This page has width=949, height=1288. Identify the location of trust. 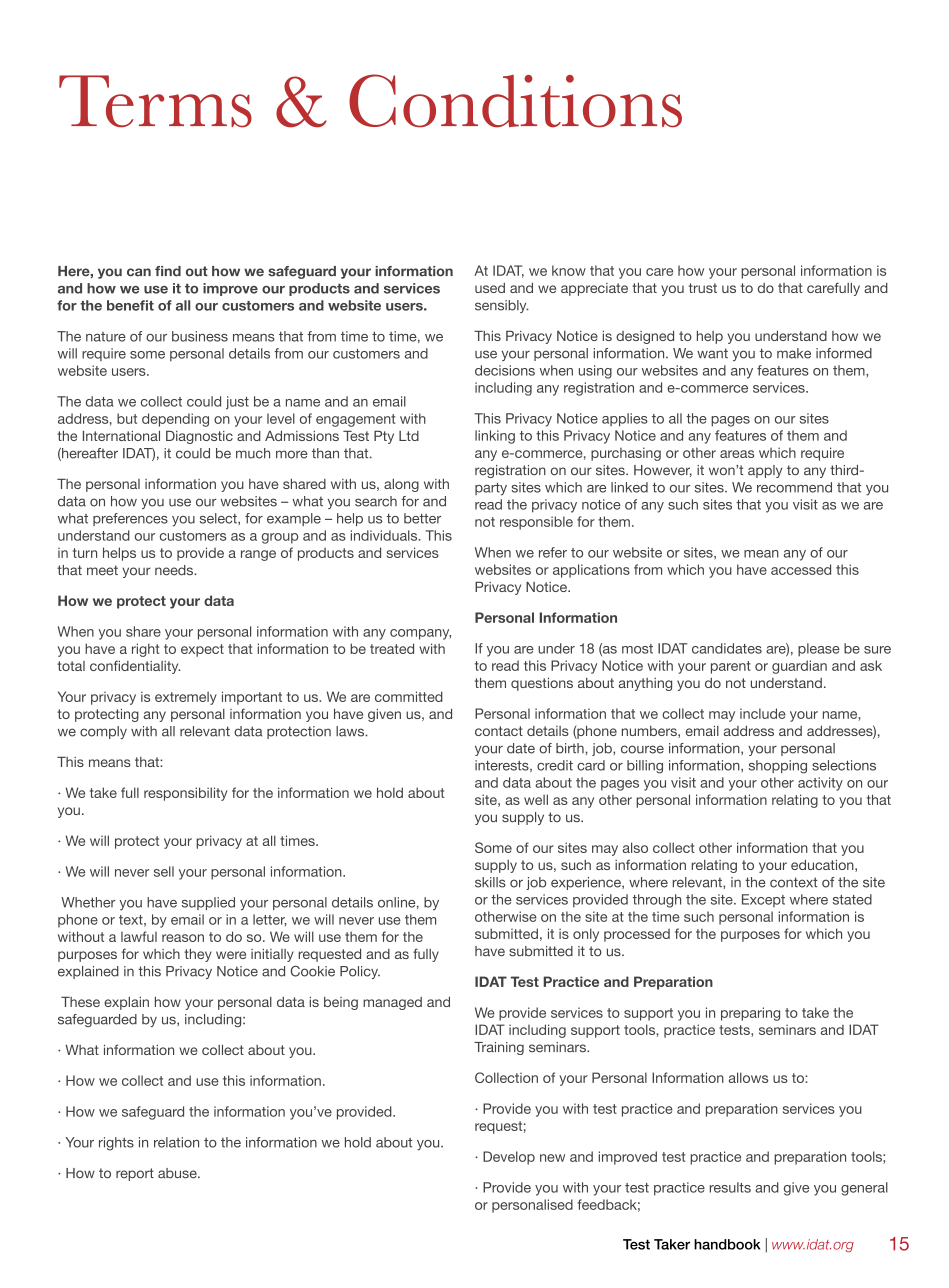
(703, 288).
